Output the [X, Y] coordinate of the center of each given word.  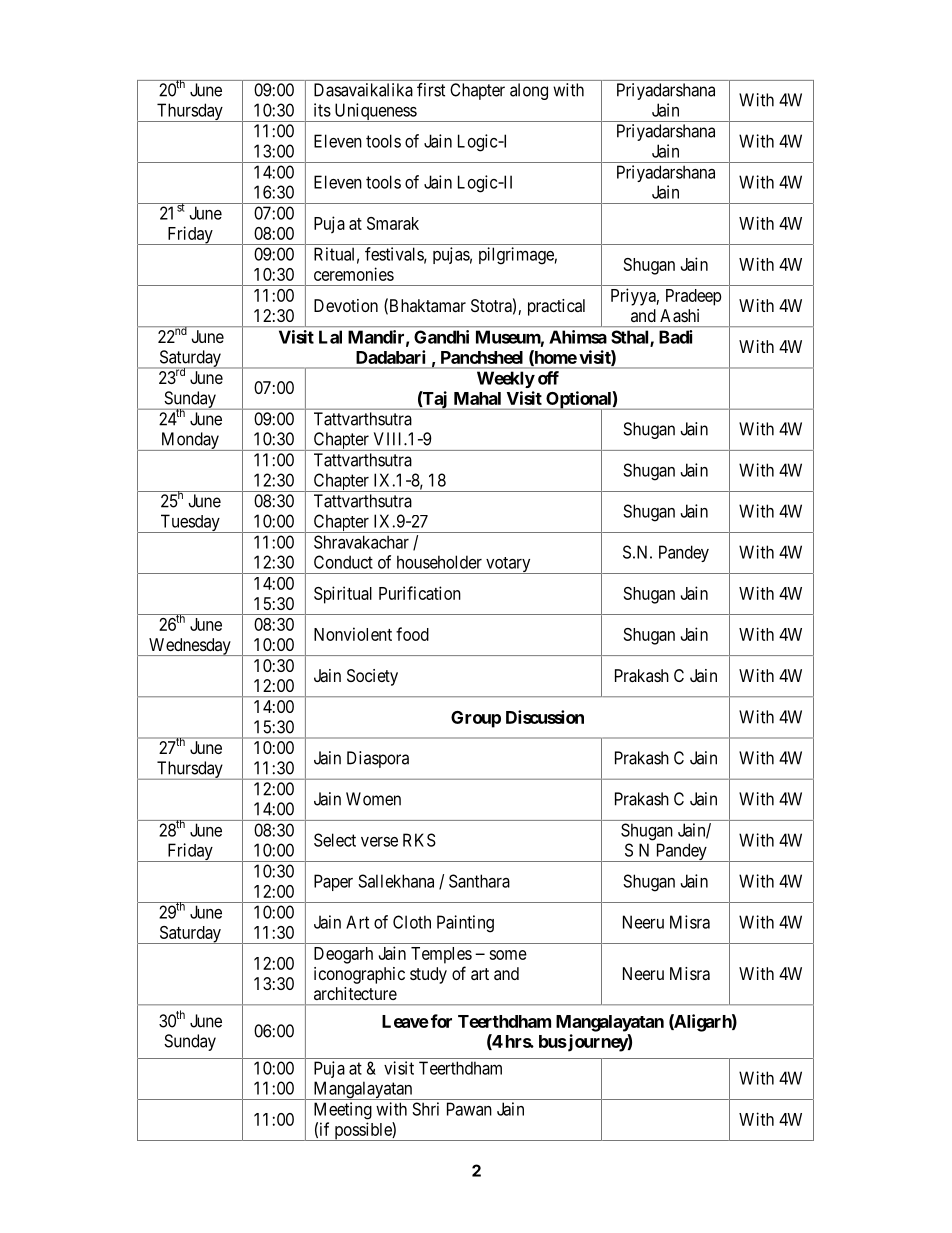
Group [476, 719]
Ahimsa [578, 337]
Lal [330, 337]
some [508, 955]
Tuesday [190, 523]
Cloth [412, 922]
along [529, 91]
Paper [333, 882]
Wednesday [190, 647]
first [431, 90]
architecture [355, 993]
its [322, 110]
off [548, 378]
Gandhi [441, 337]
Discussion [545, 717]
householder [439, 562]
